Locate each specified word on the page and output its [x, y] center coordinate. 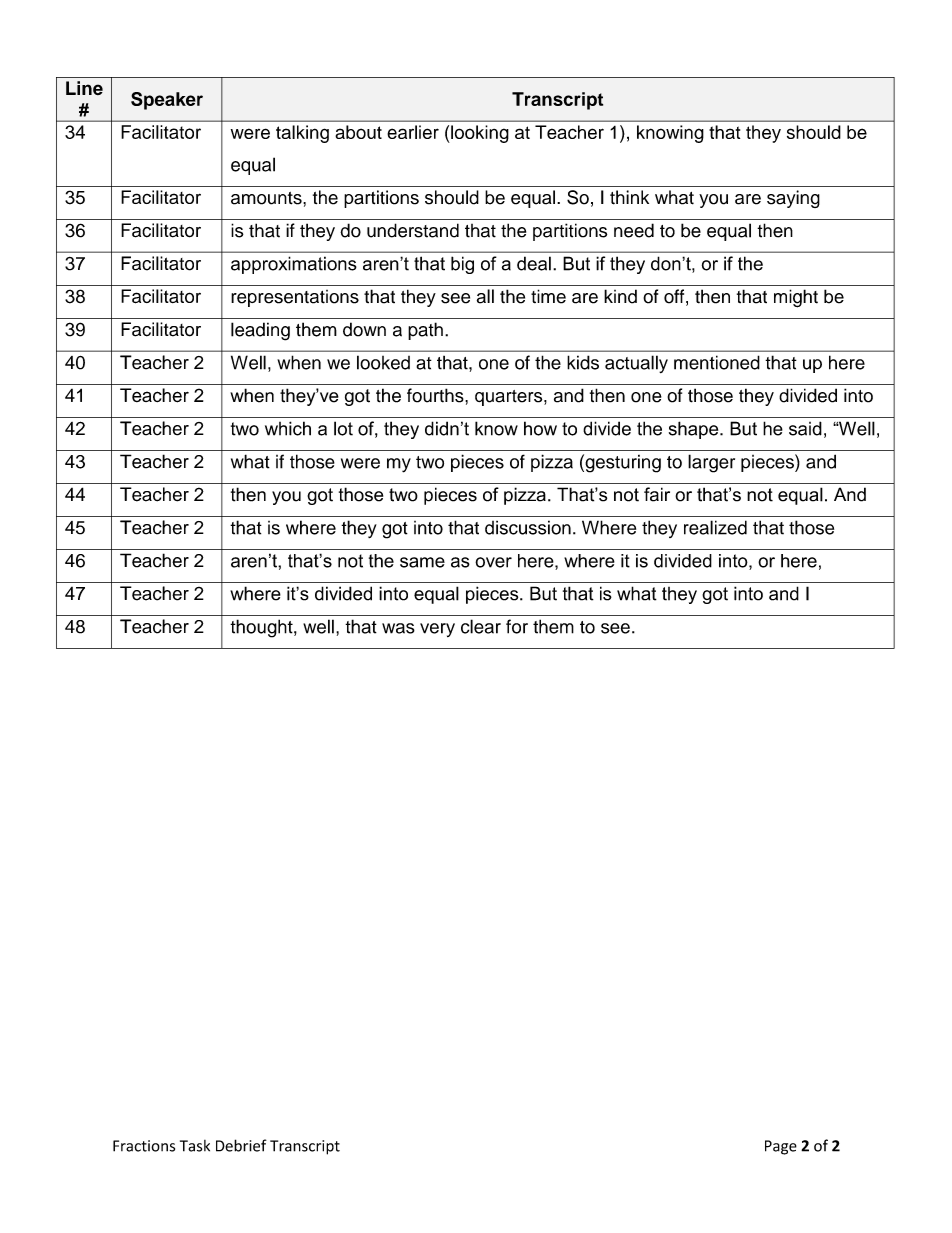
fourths [436, 395]
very [437, 630]
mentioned [717, 362]
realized [715, 527]
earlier [413, 132]
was [398, 628]
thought [262, 628]
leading [260, 331]
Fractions [144, 1146]
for [517, 626]
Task [195, 1146]
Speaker [167, 101]
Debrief [241, 1145]
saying [793, 199]
